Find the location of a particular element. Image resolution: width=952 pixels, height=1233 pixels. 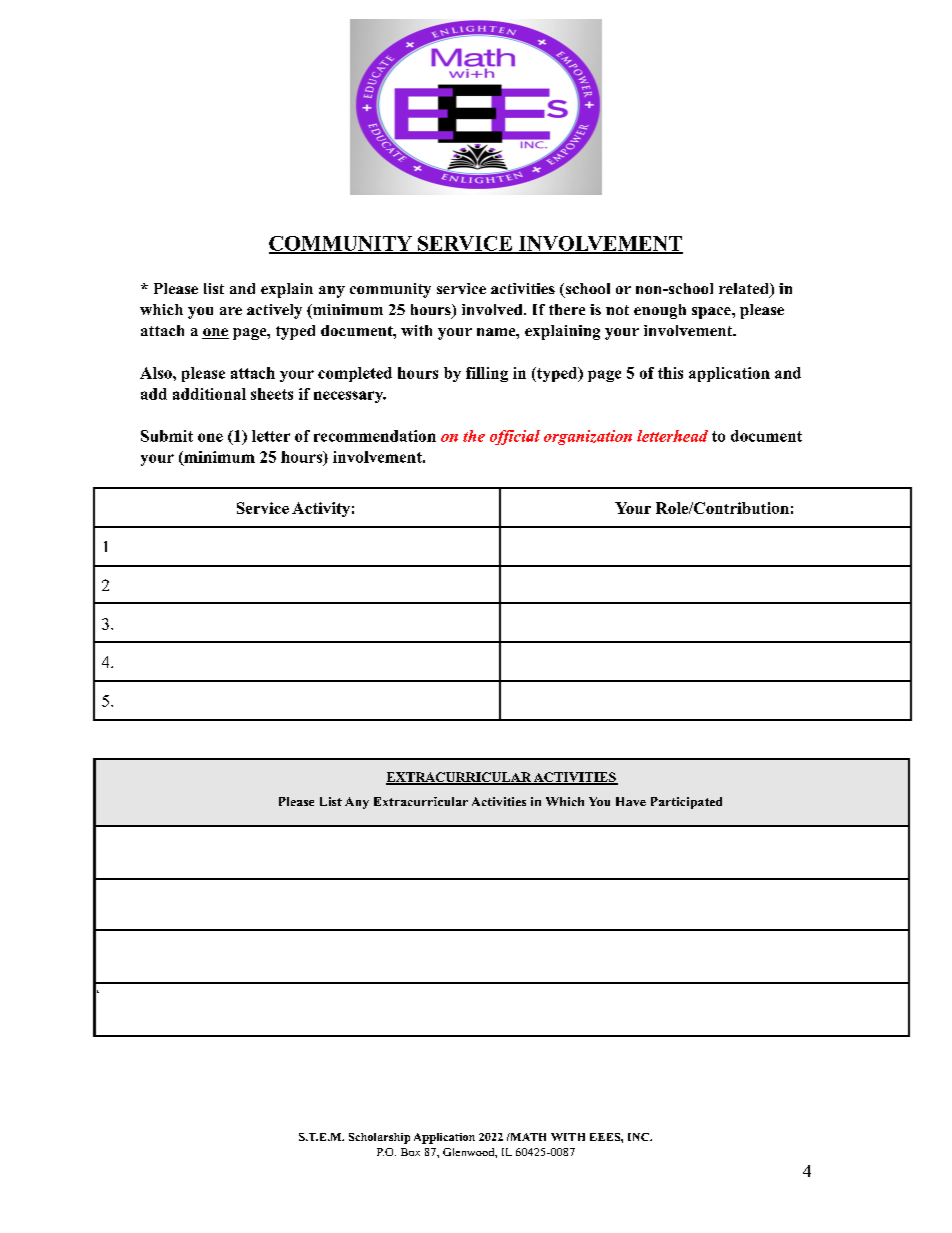

filling is located at coordinates (487, 374).
